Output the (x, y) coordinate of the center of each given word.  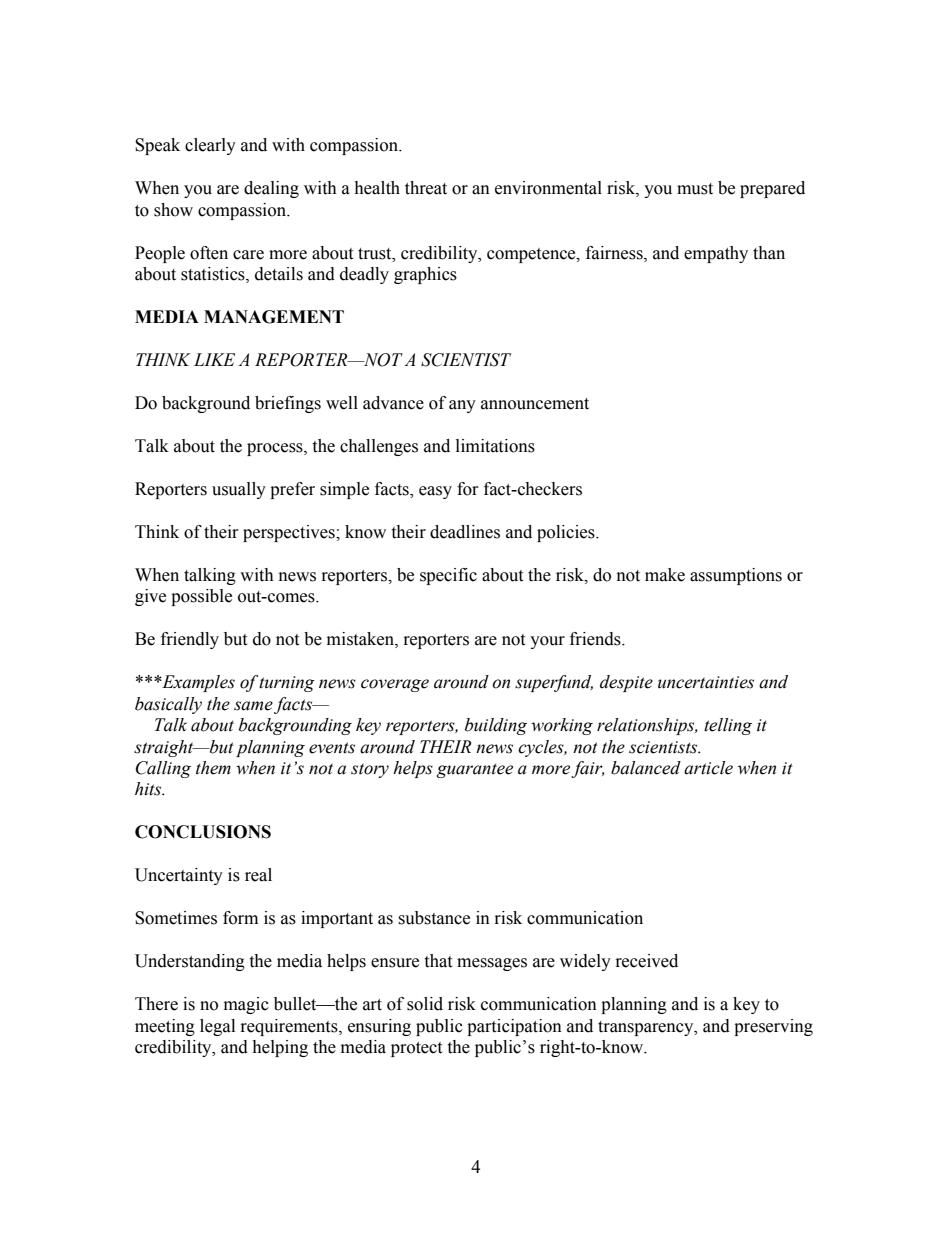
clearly (210, 146)
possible (201, 597)
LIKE (214, 359)
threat (426, 188)
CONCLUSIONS (203, 832)
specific (448, 576)
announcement (535, 404)
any (462, 406)
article (708, 768)
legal (217, 1027)
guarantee (475, 770)
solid (425, 1004)
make (665, 575)
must (695, 189)
